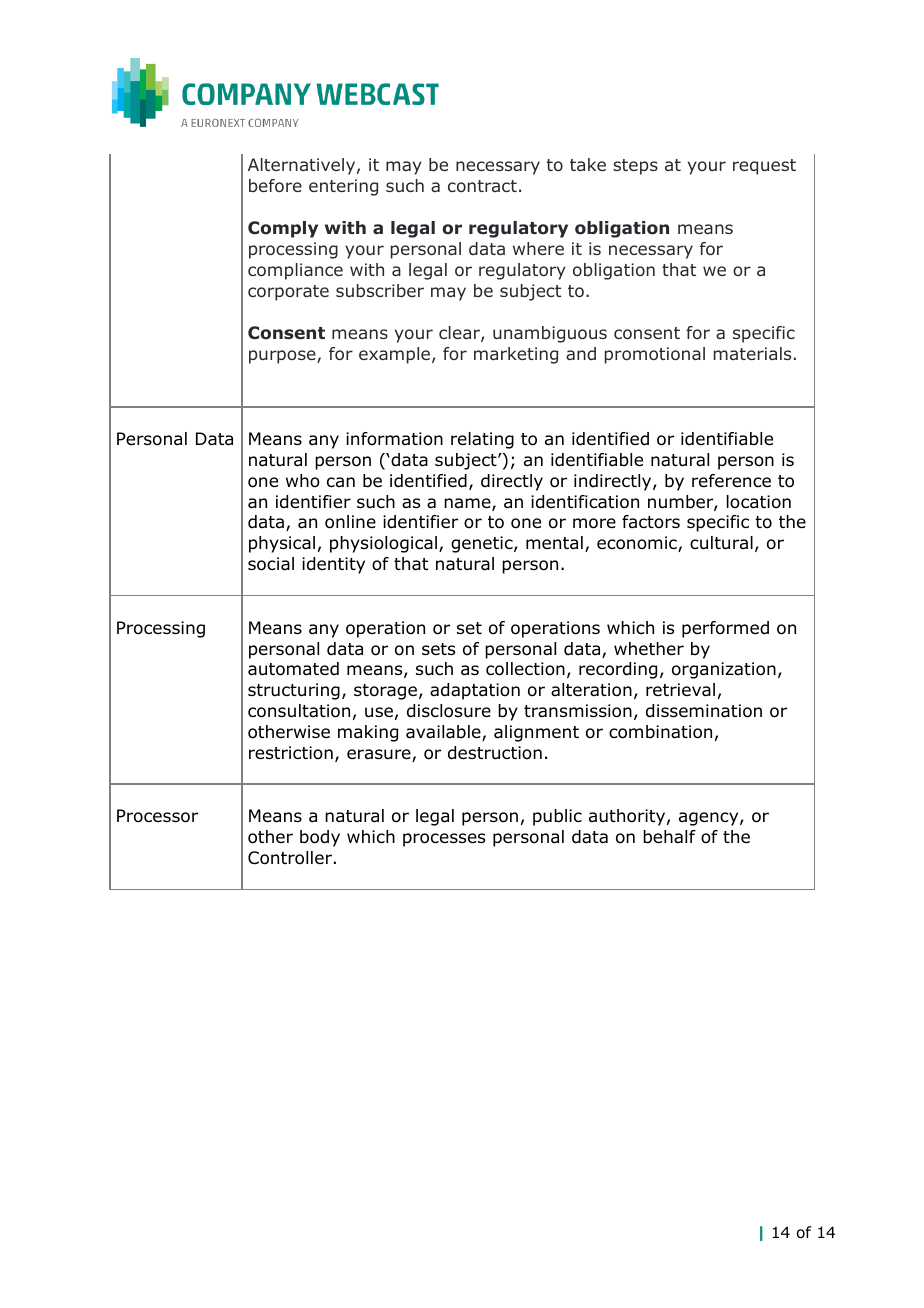  Describe the element at coordinates (303, 481) in the screenshot. I see `who` at that location.
